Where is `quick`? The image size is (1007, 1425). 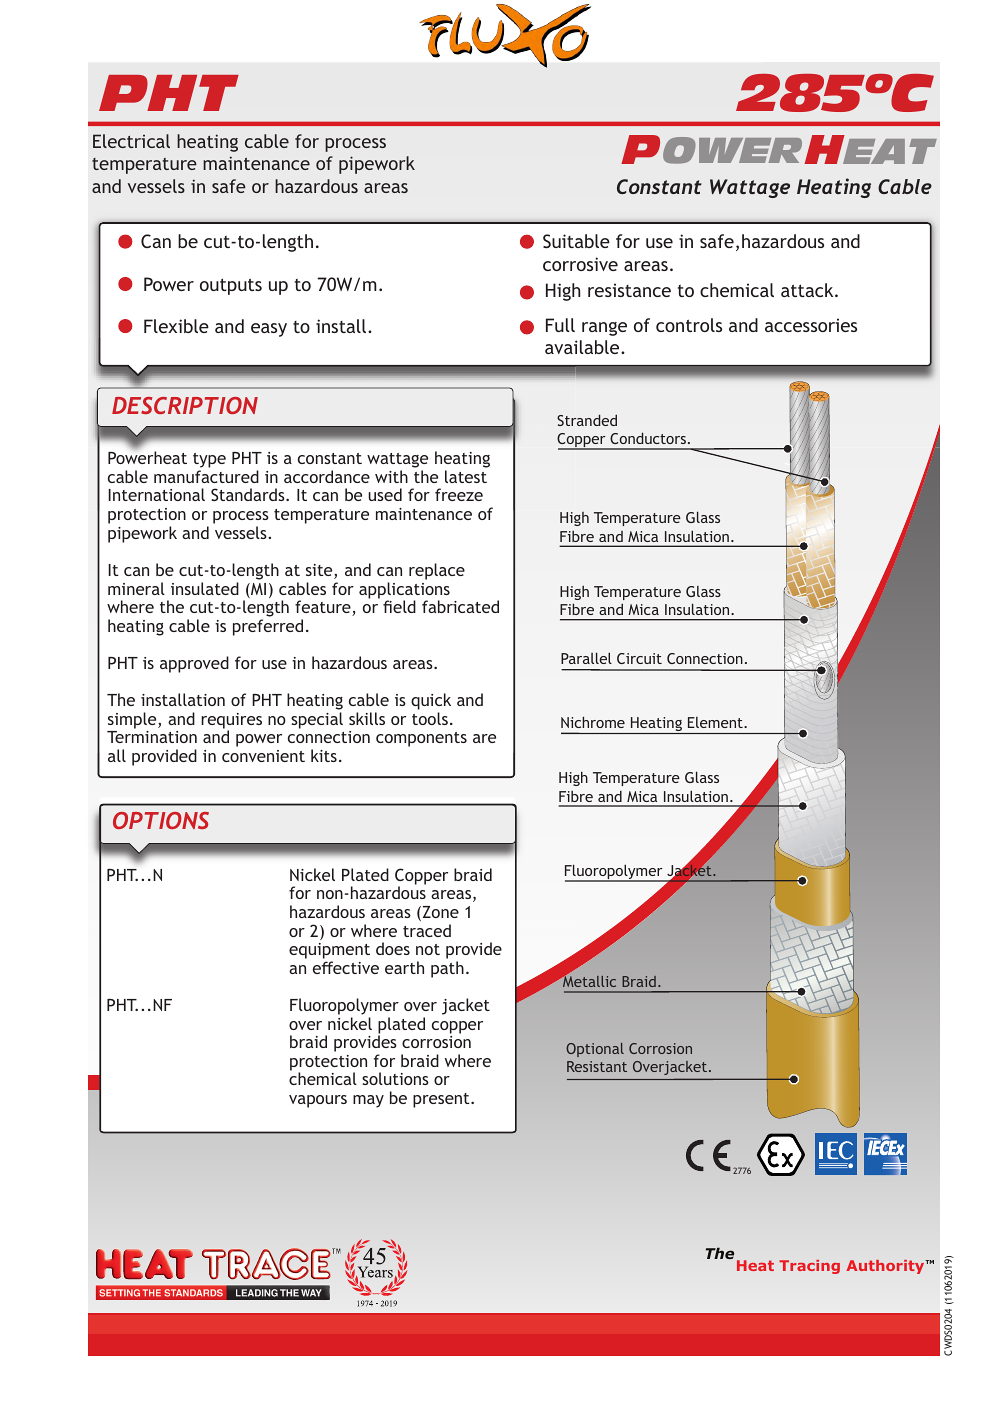
quick is located at coordinates (431, 703).
